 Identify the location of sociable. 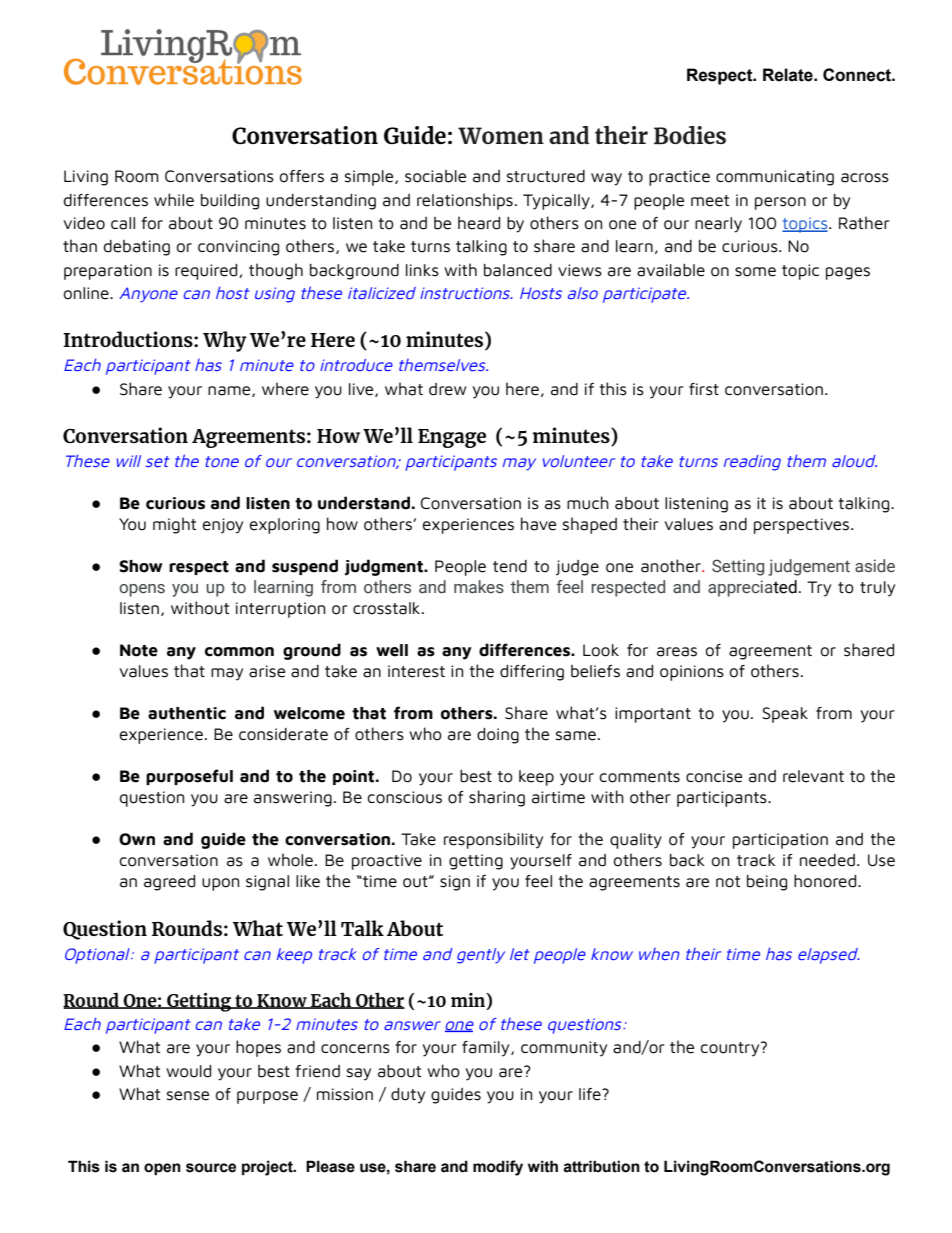
(435, 176).
